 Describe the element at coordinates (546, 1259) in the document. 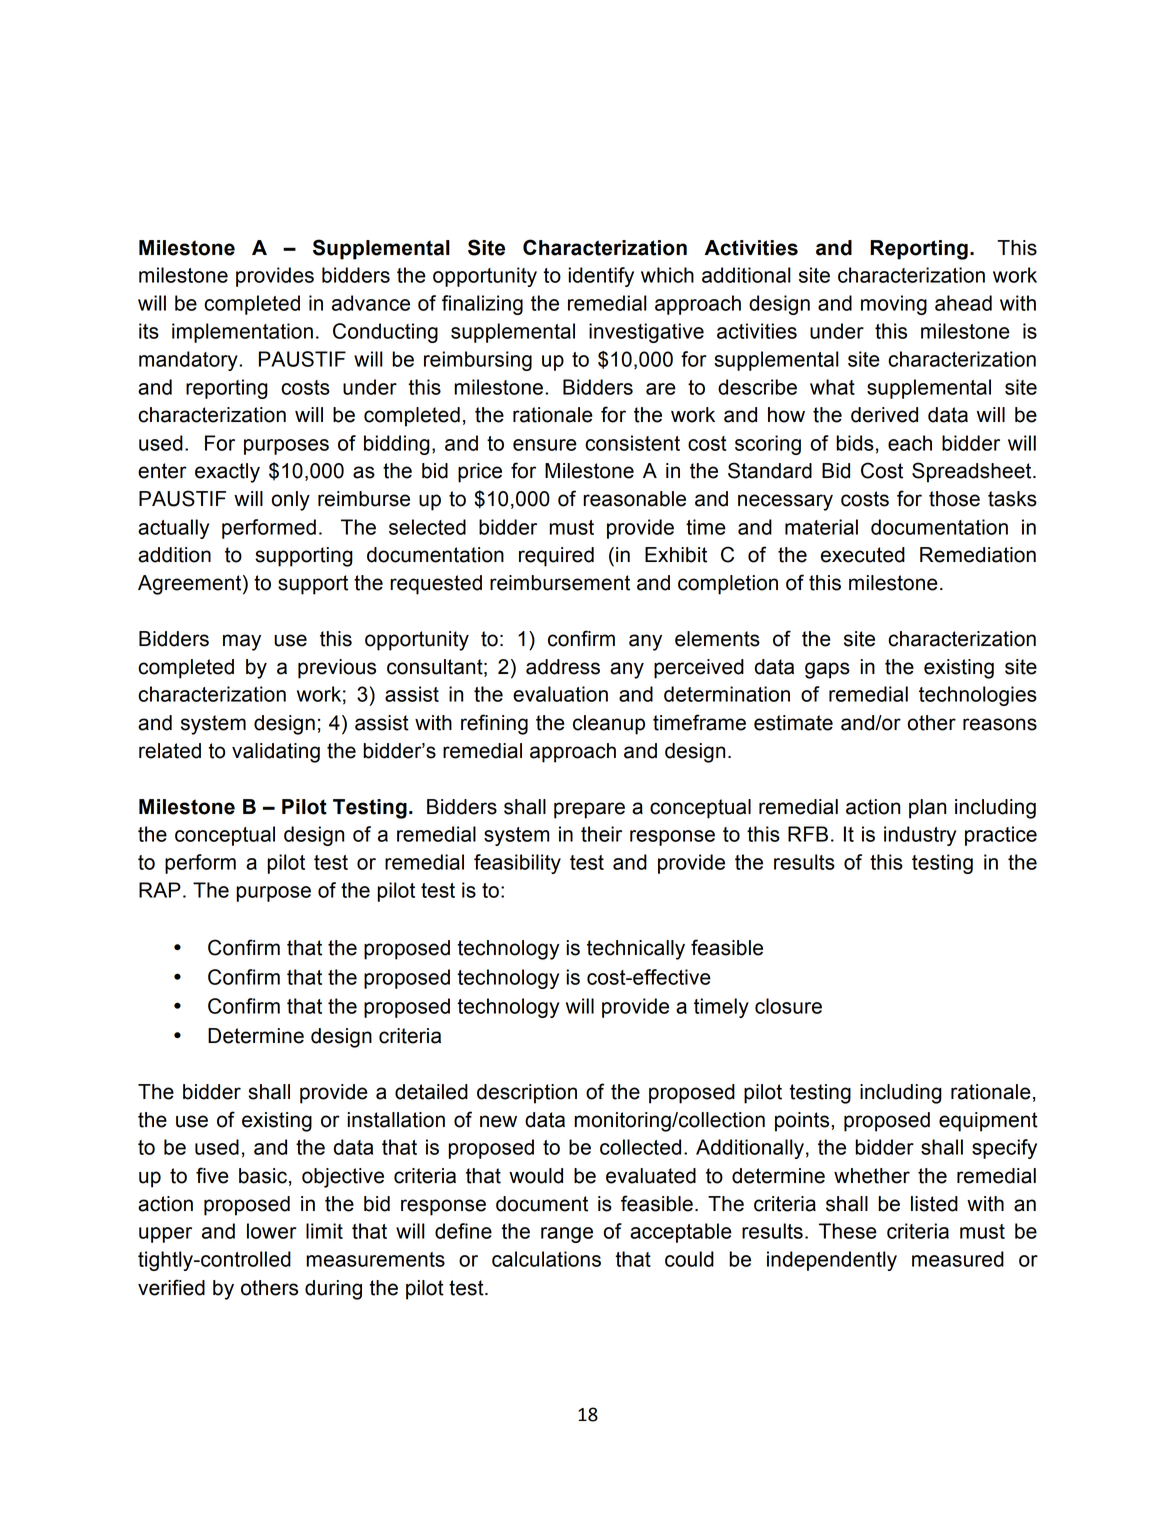

I see `calculations` at that location.
